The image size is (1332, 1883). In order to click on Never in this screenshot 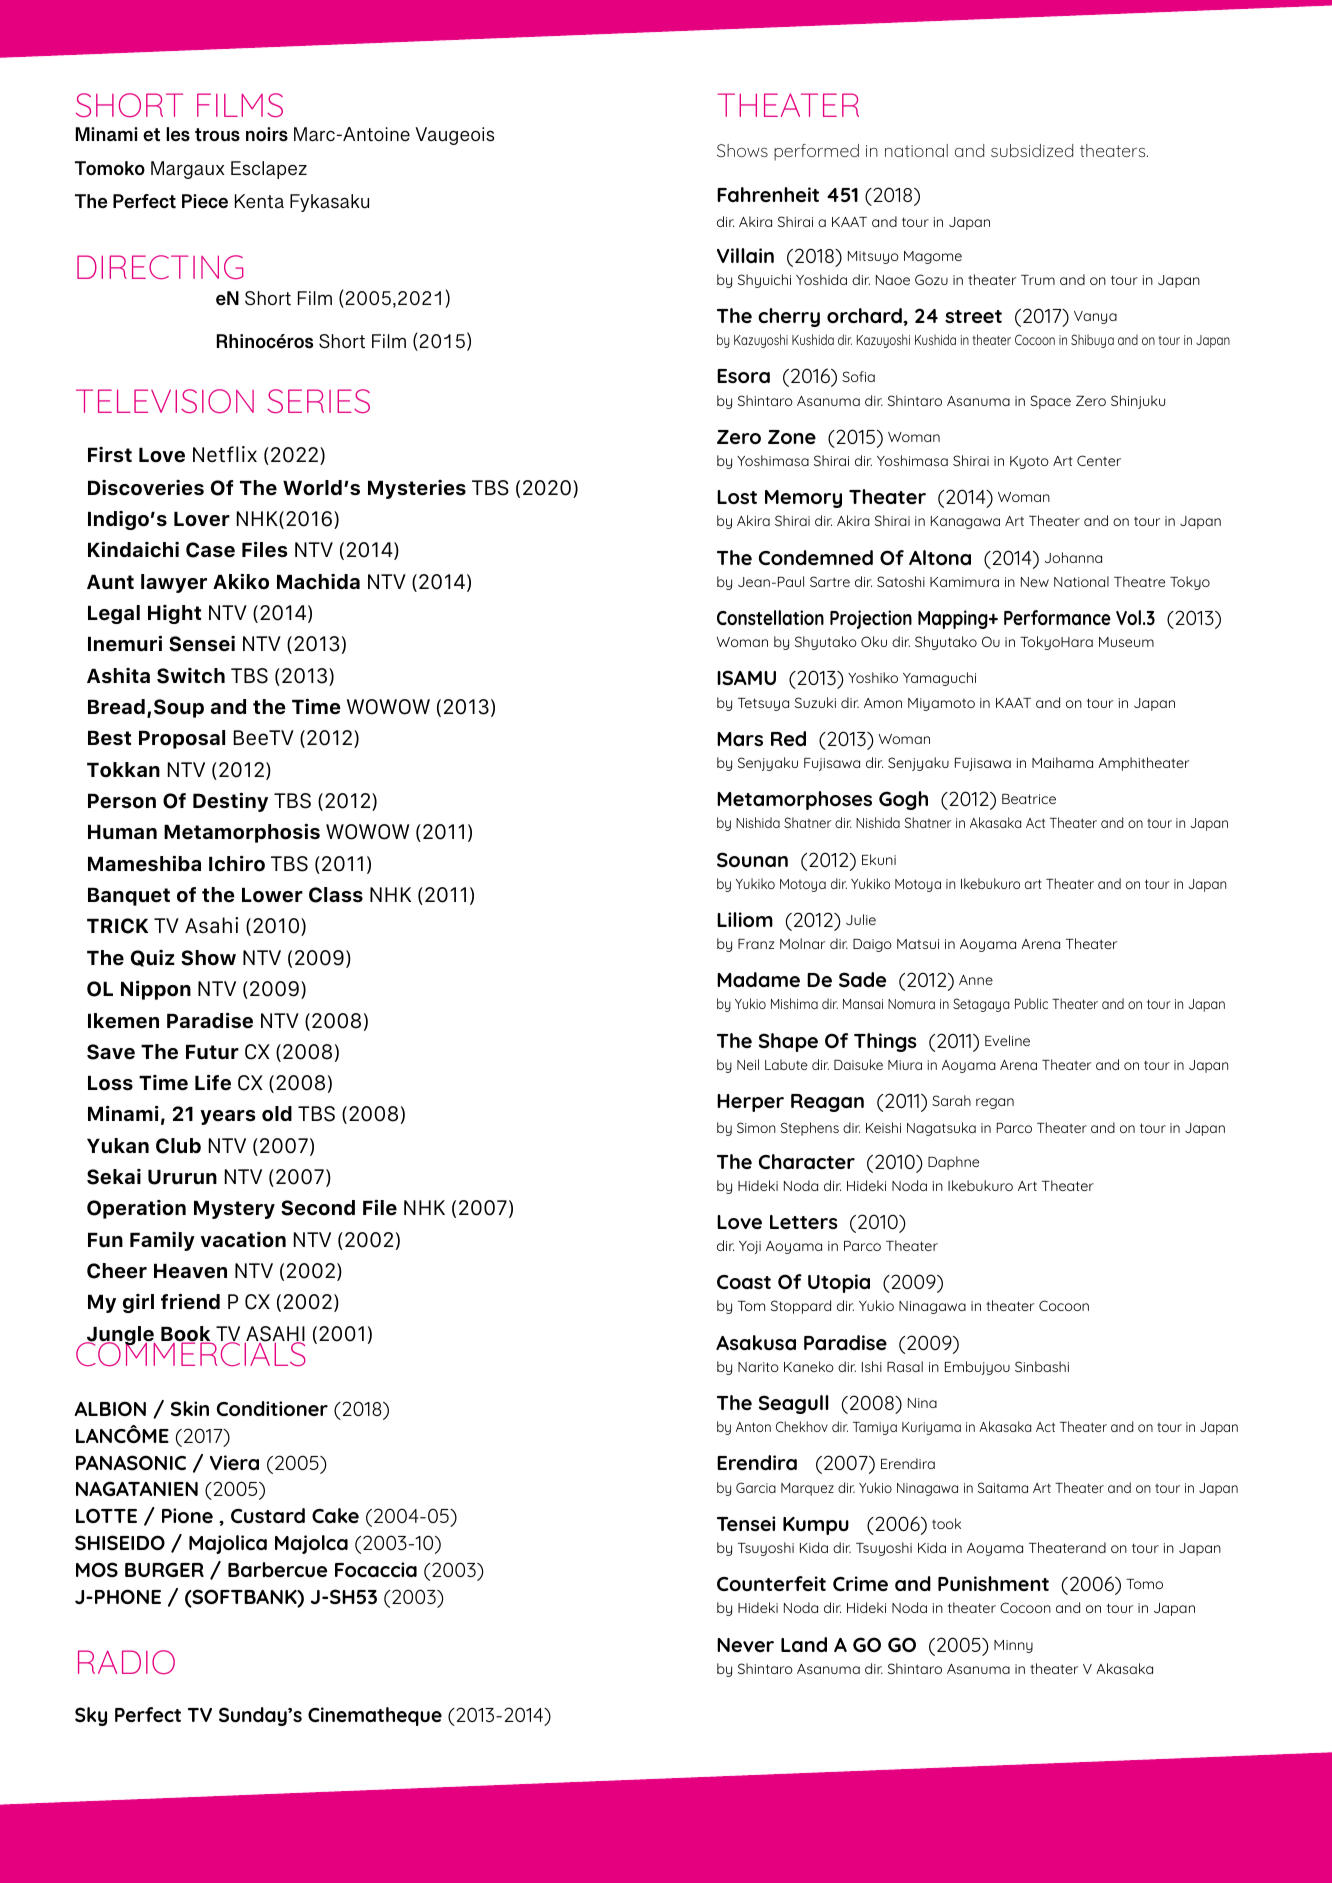, I will do `click(745, 1645)`.
